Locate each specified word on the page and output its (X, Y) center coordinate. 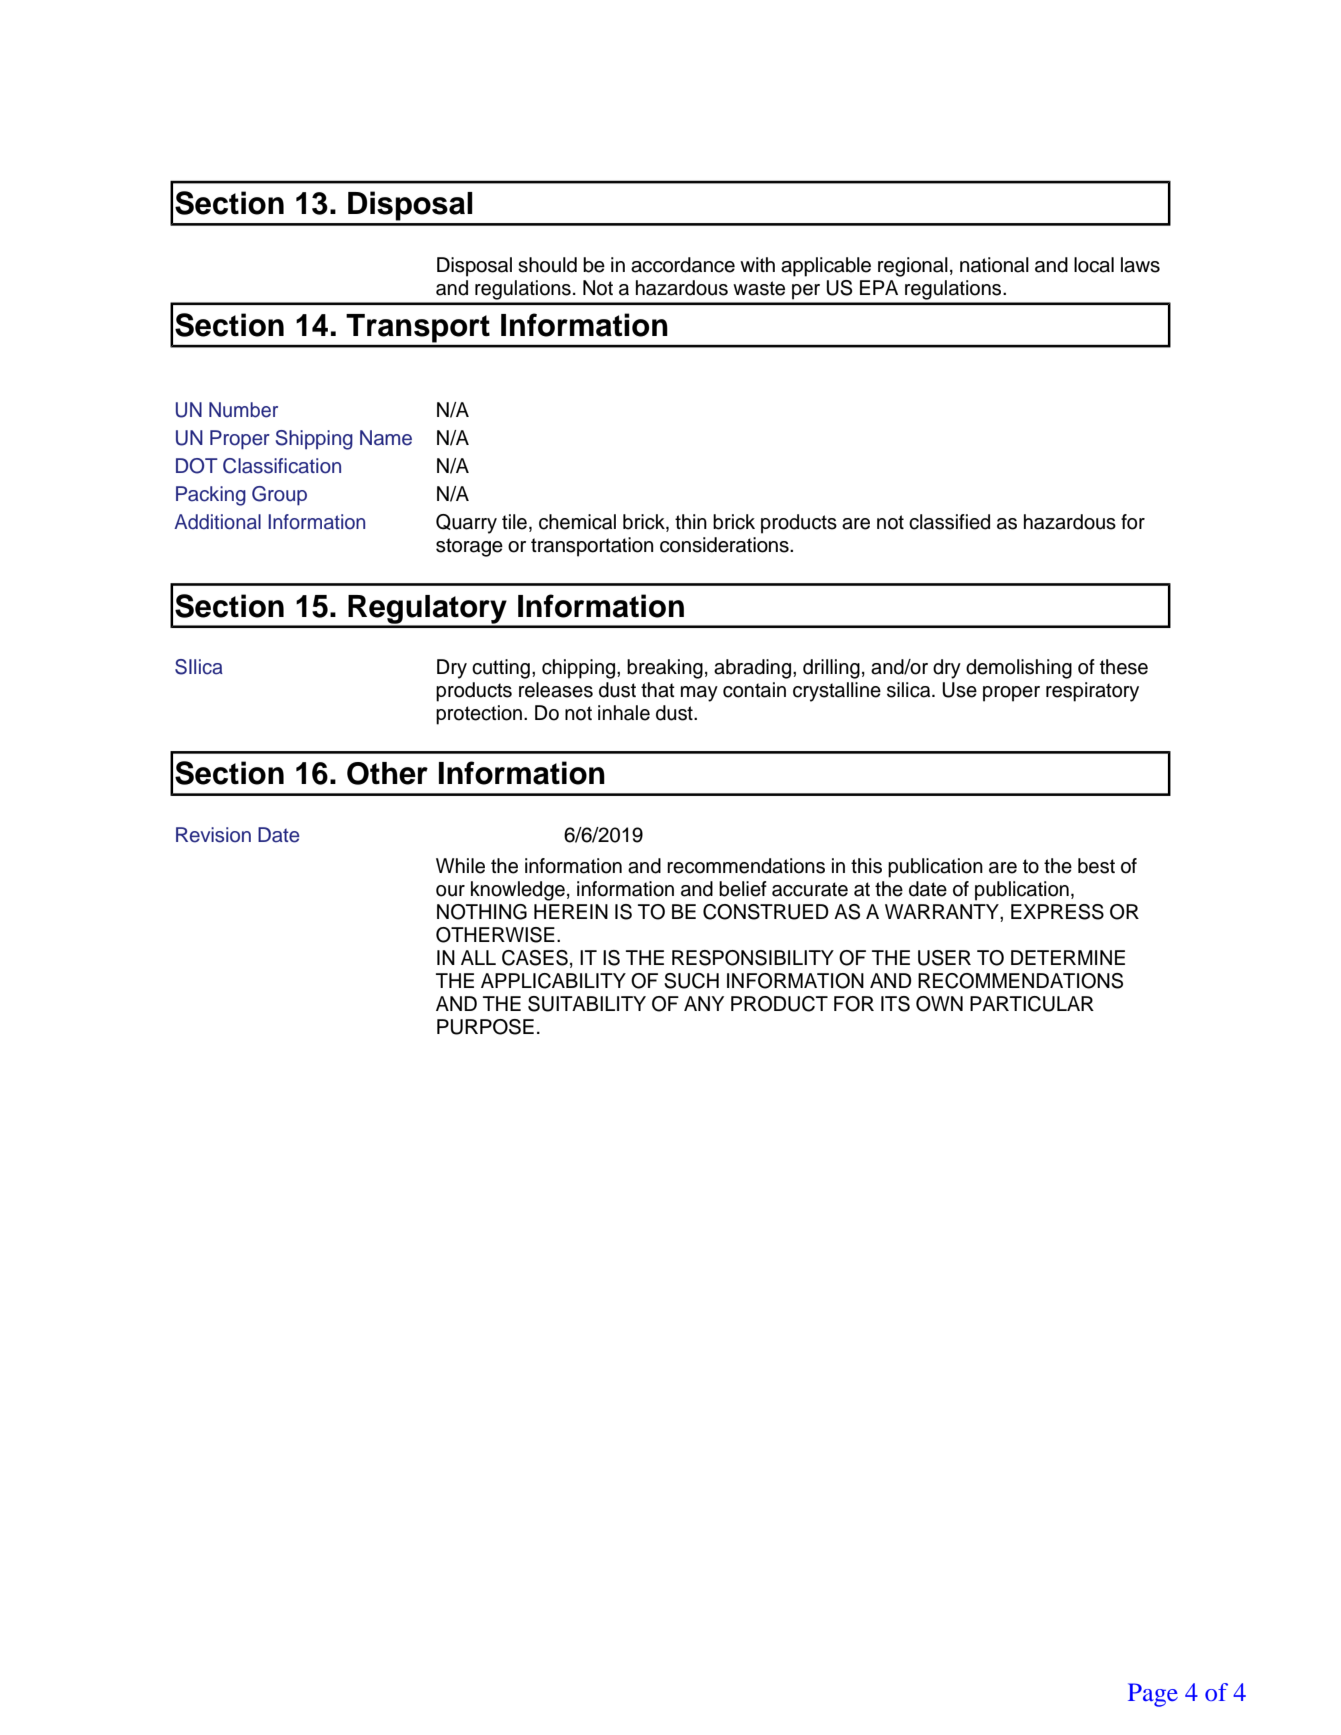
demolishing (1019, 669)
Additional (217, 522)
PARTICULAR (1032, 1004)
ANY (704, 1003)
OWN (939, 1004)
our (450, 891)
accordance (683, 265)
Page (1153, 1695)
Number (243, 410)
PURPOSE (485, 1027)
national (994, 265)
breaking (665, 669)
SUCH (691, 981)
